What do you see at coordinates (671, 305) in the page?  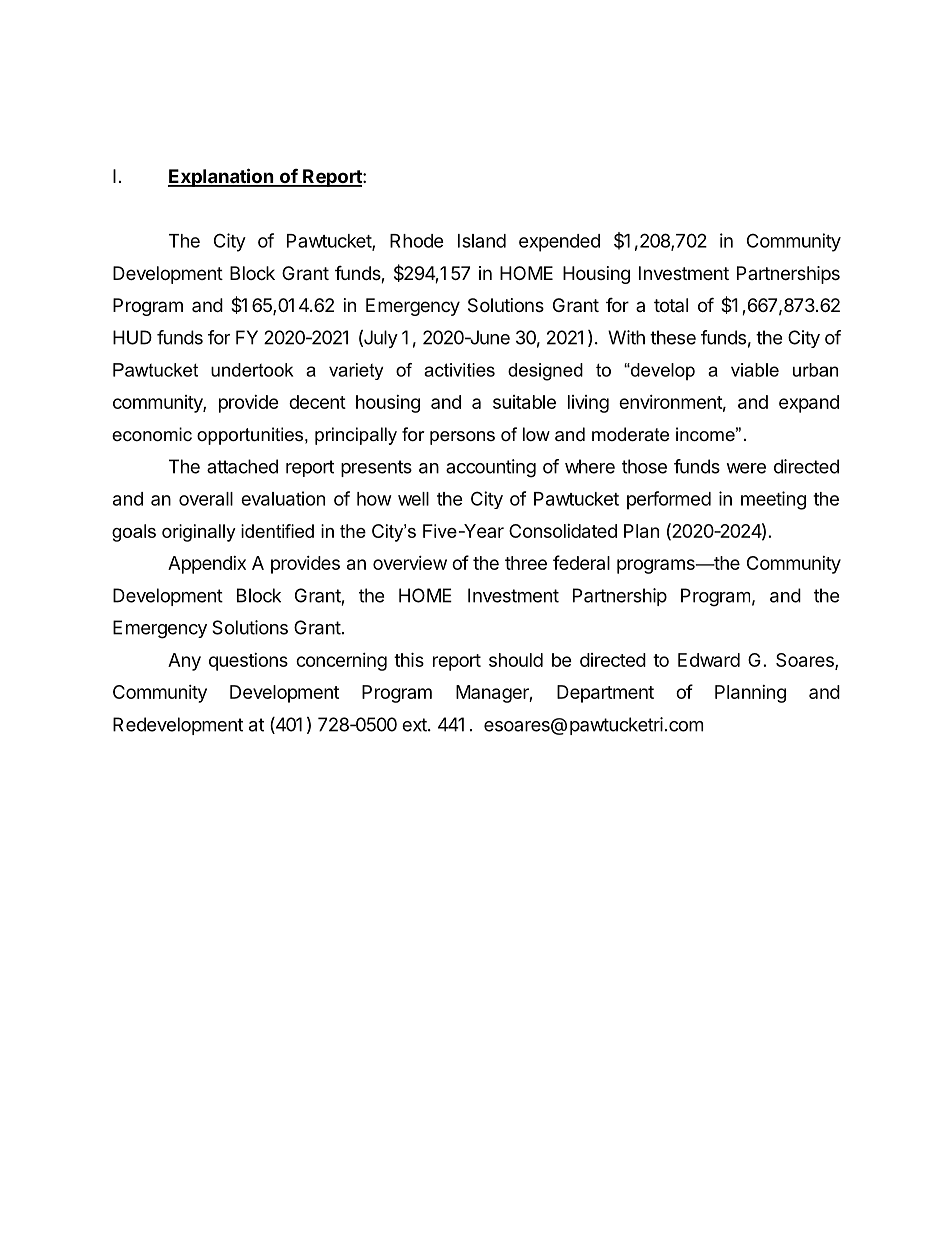 I see `total` at bounding box center [671, 305].
